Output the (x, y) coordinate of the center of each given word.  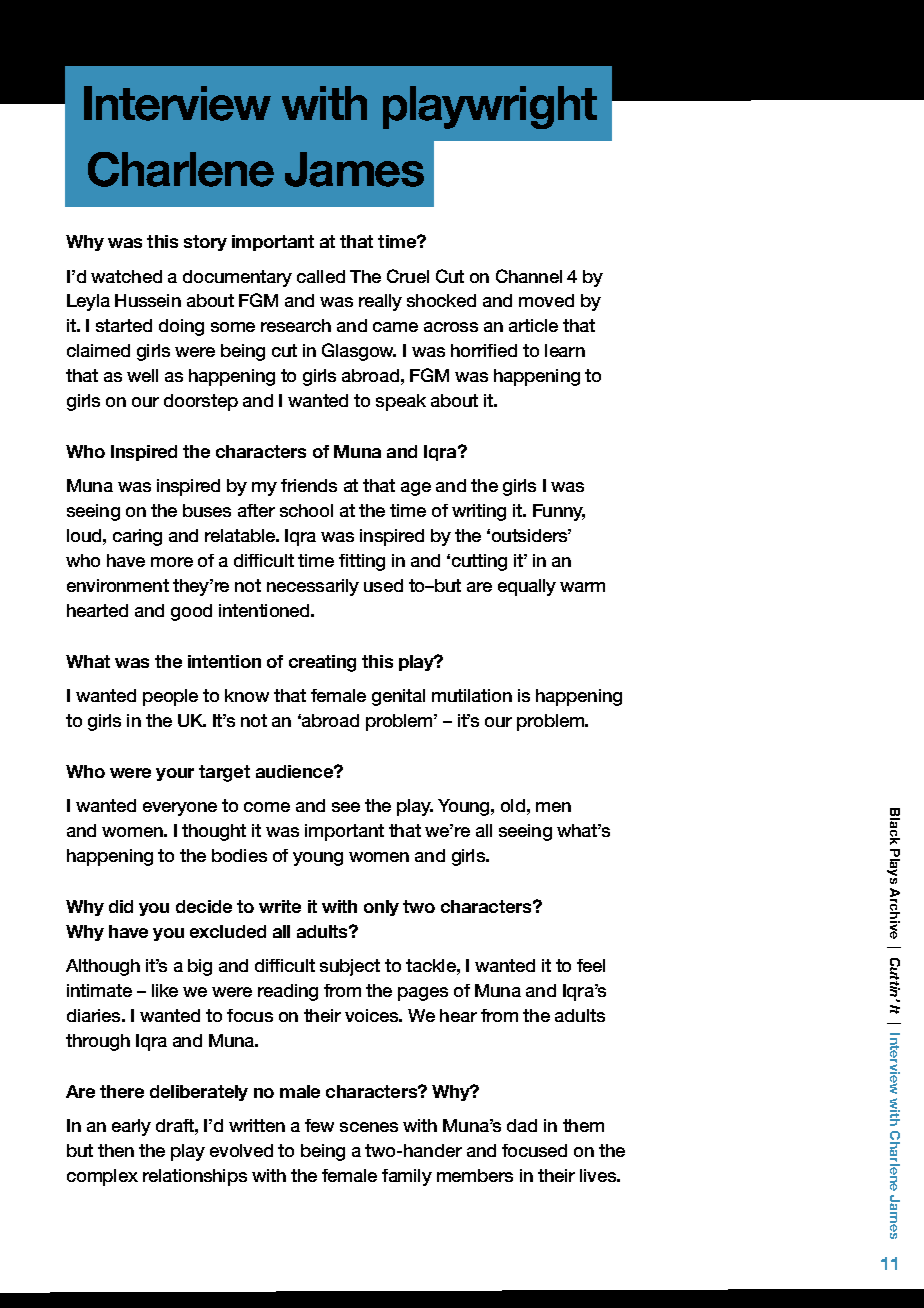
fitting (362, 562)
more (172, 562)
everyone (180, 809)
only (381, 908)
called (321, 276)
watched (126, 276)
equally (527, 587)
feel (591, 965)
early (131, 1127)
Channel (529, 276)
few (319, 1125)
